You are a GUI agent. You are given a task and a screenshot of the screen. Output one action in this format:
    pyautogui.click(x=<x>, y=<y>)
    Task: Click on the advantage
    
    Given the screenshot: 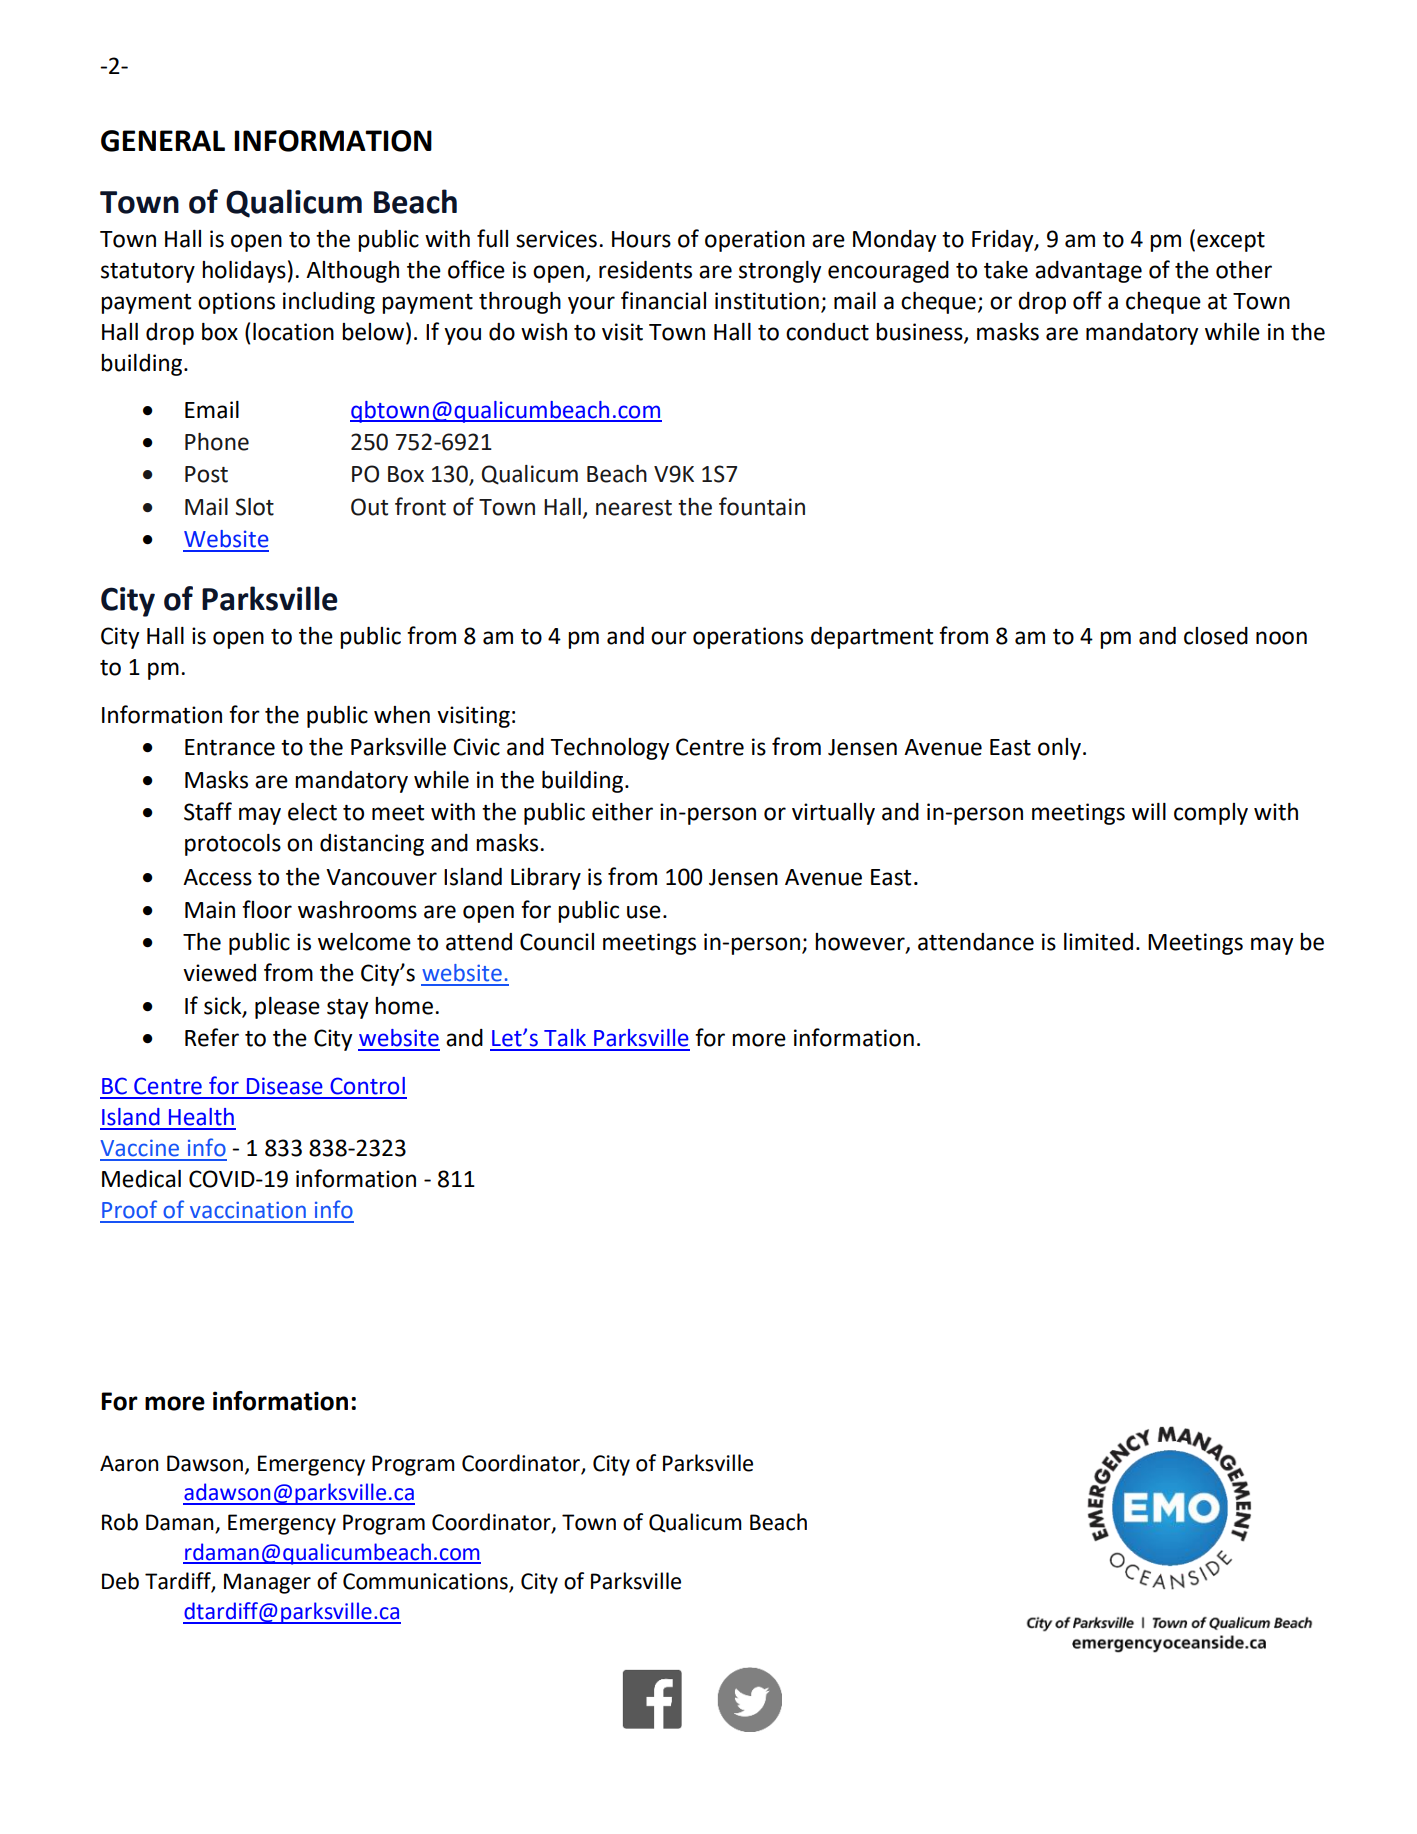 What is the action you would take?
    pyautogui.click(x=1088, y=272)
